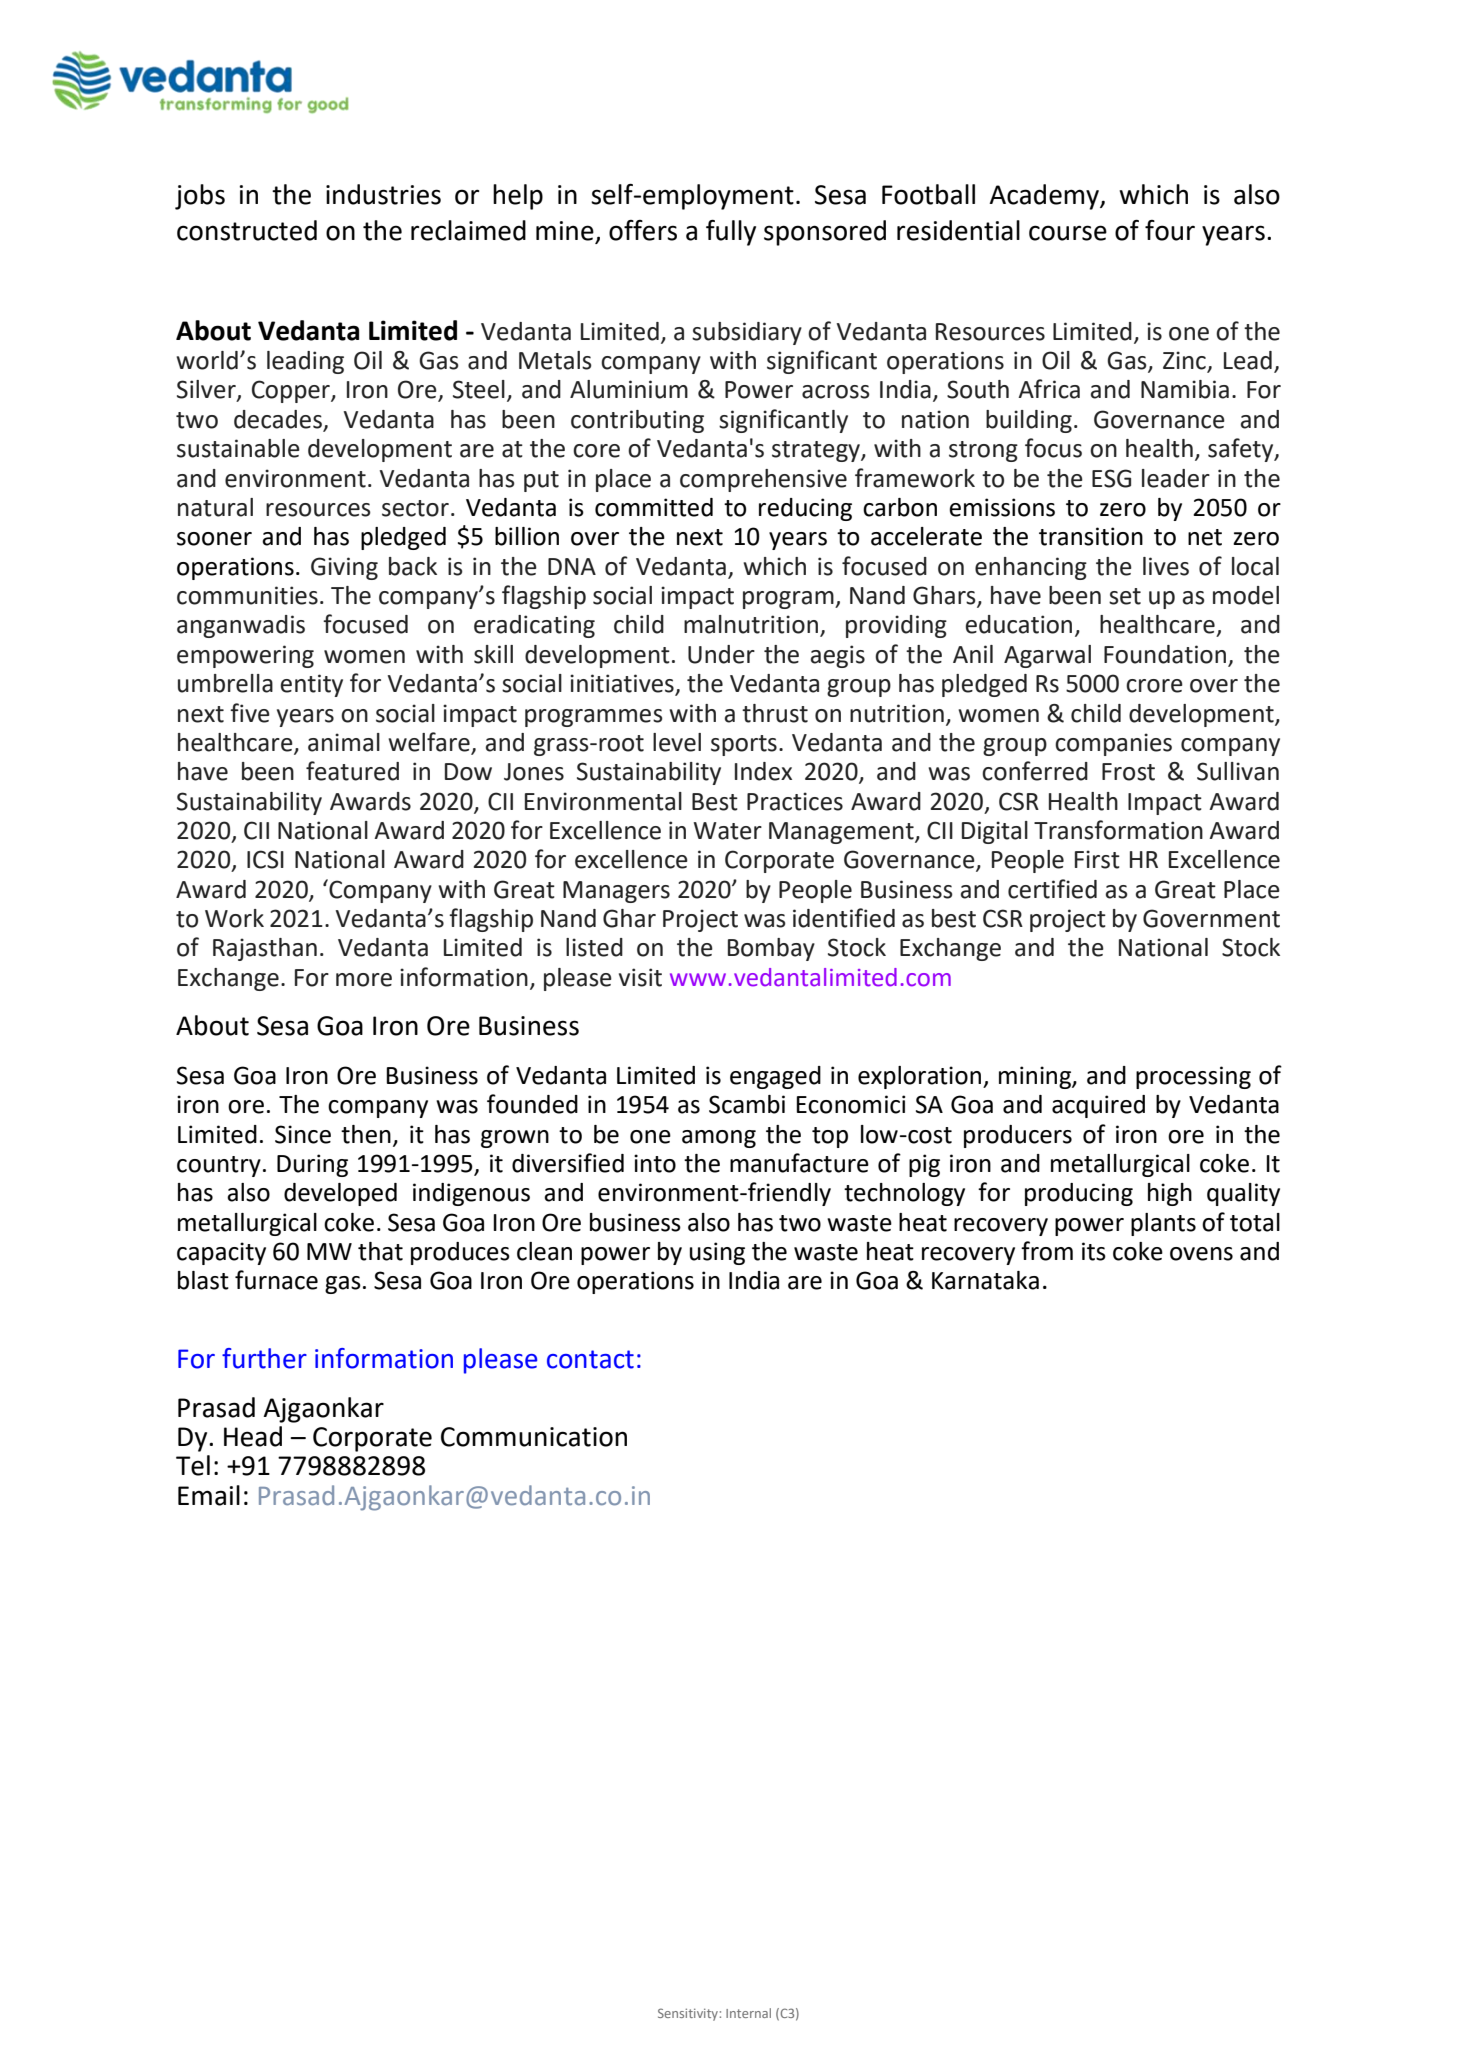  What do you see at coordinates (264, 1358) in the document?
I see `further` at bounding box center [264, 1358].
